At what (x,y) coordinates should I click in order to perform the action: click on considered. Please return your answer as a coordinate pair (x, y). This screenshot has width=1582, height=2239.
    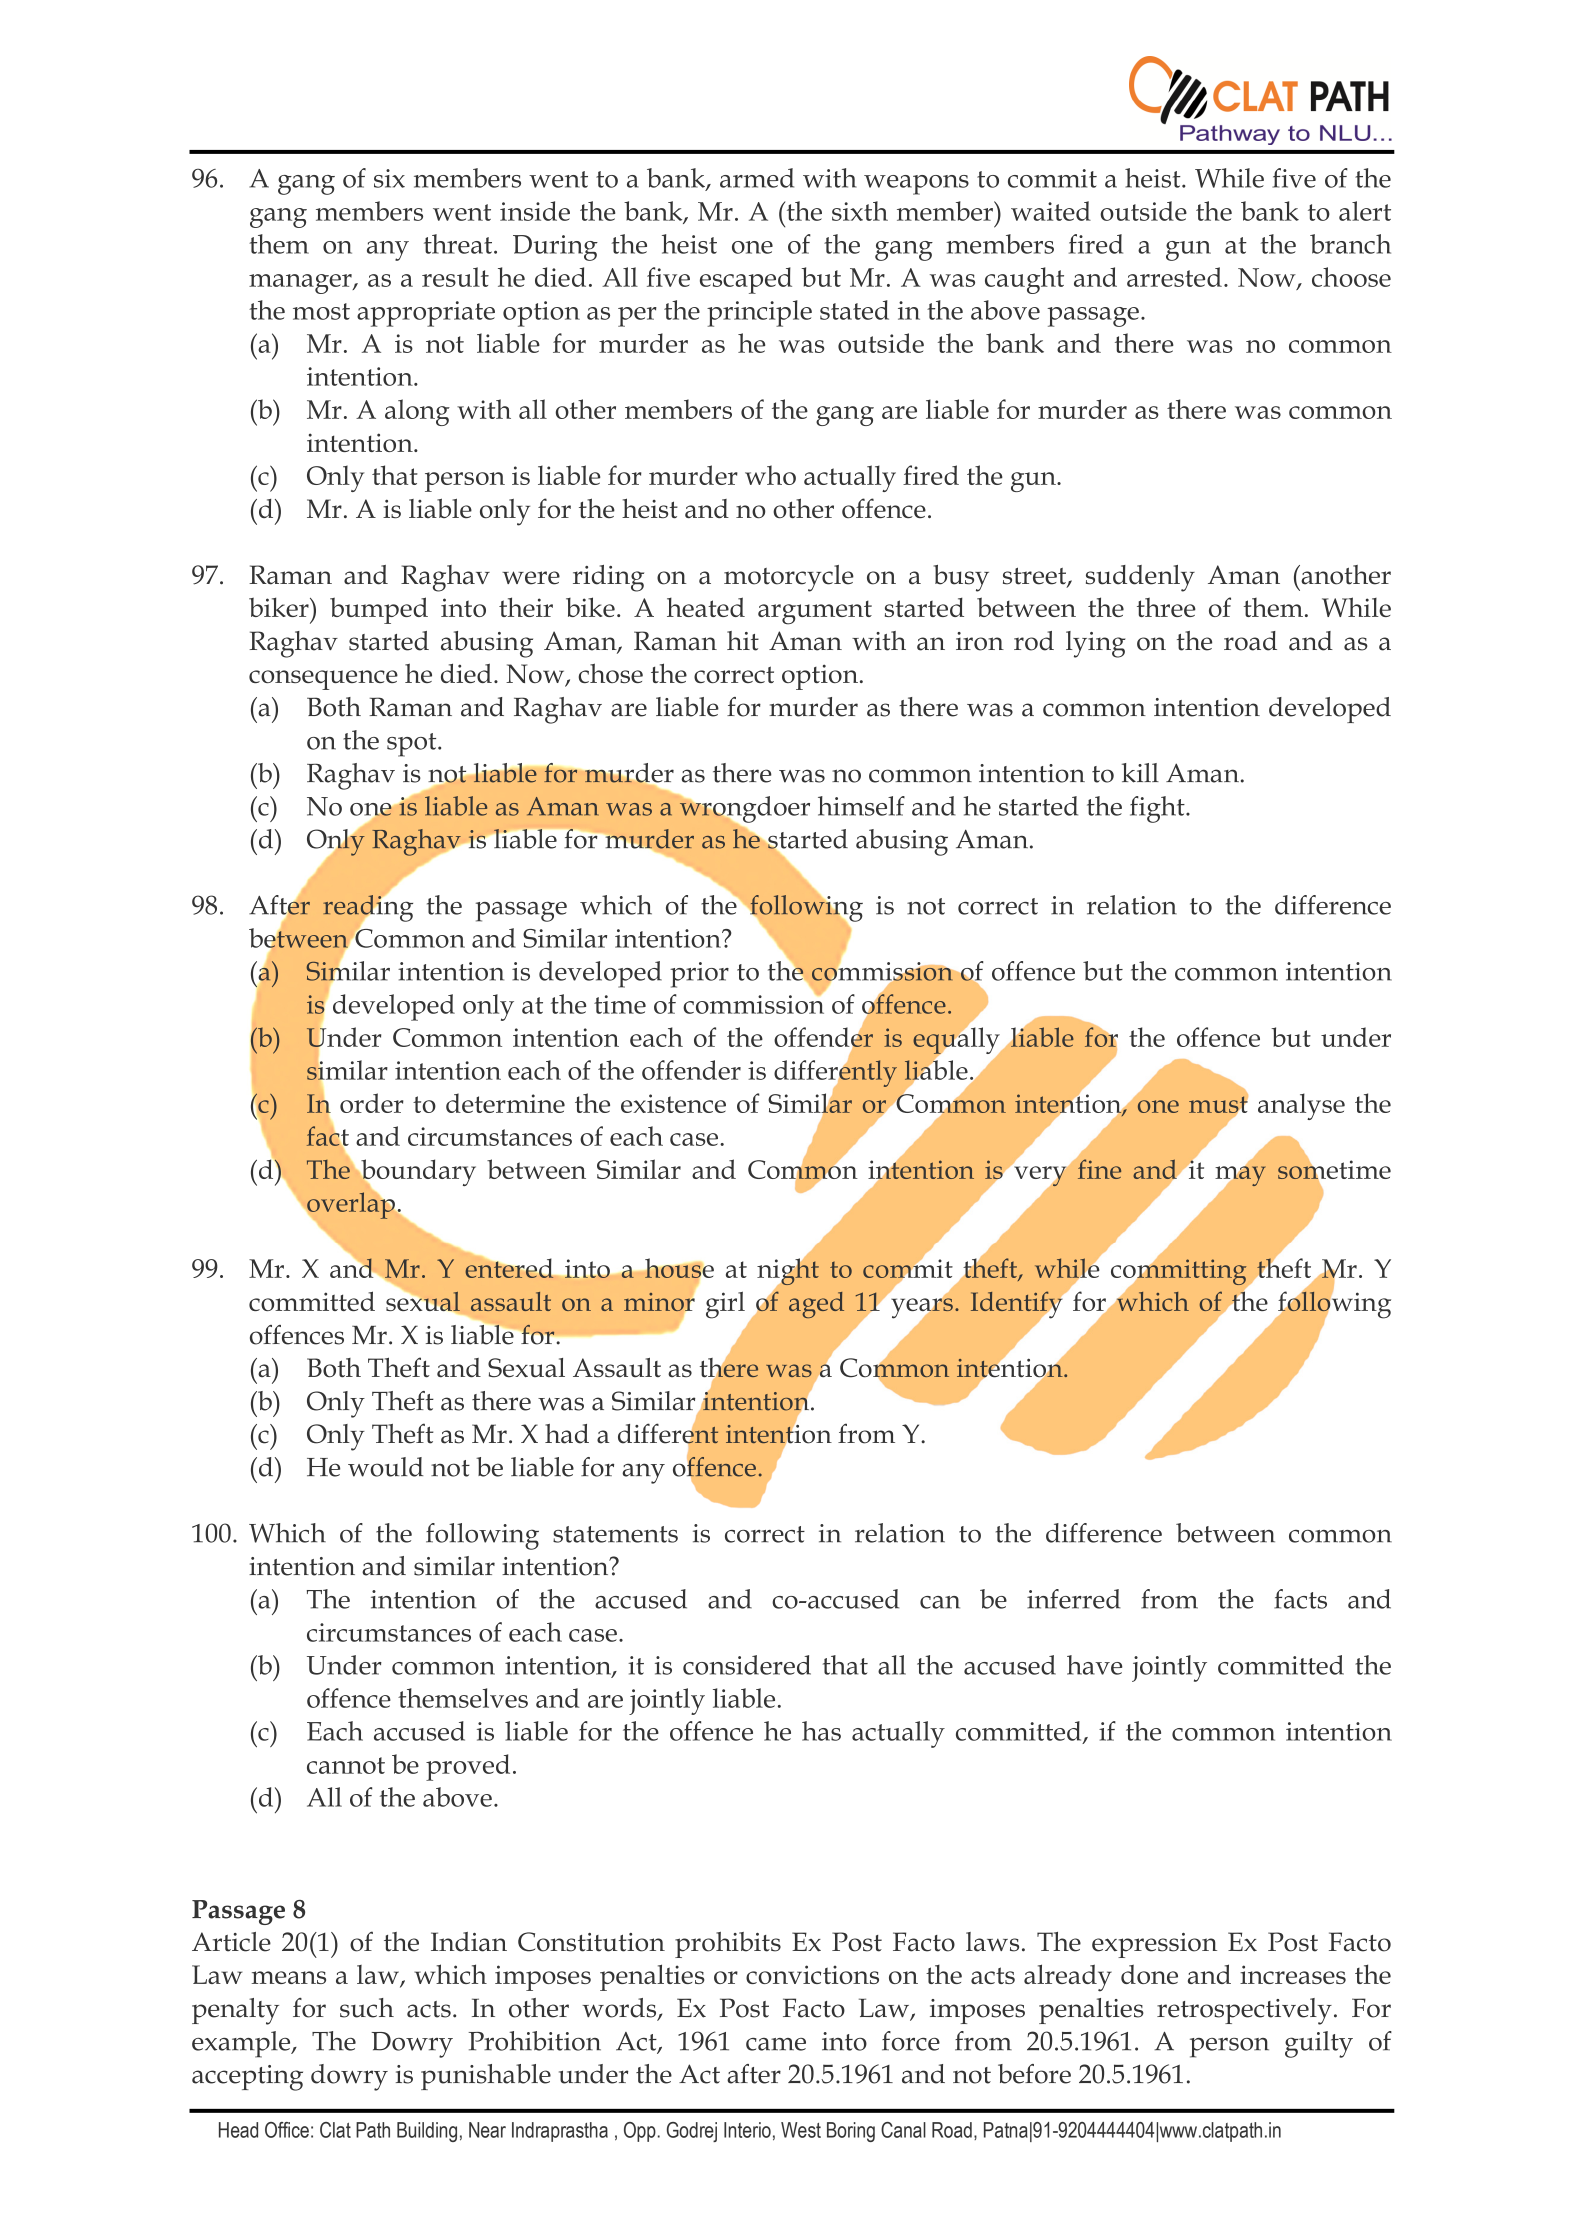
    Looking at the image, I should click on (747, 1665).
